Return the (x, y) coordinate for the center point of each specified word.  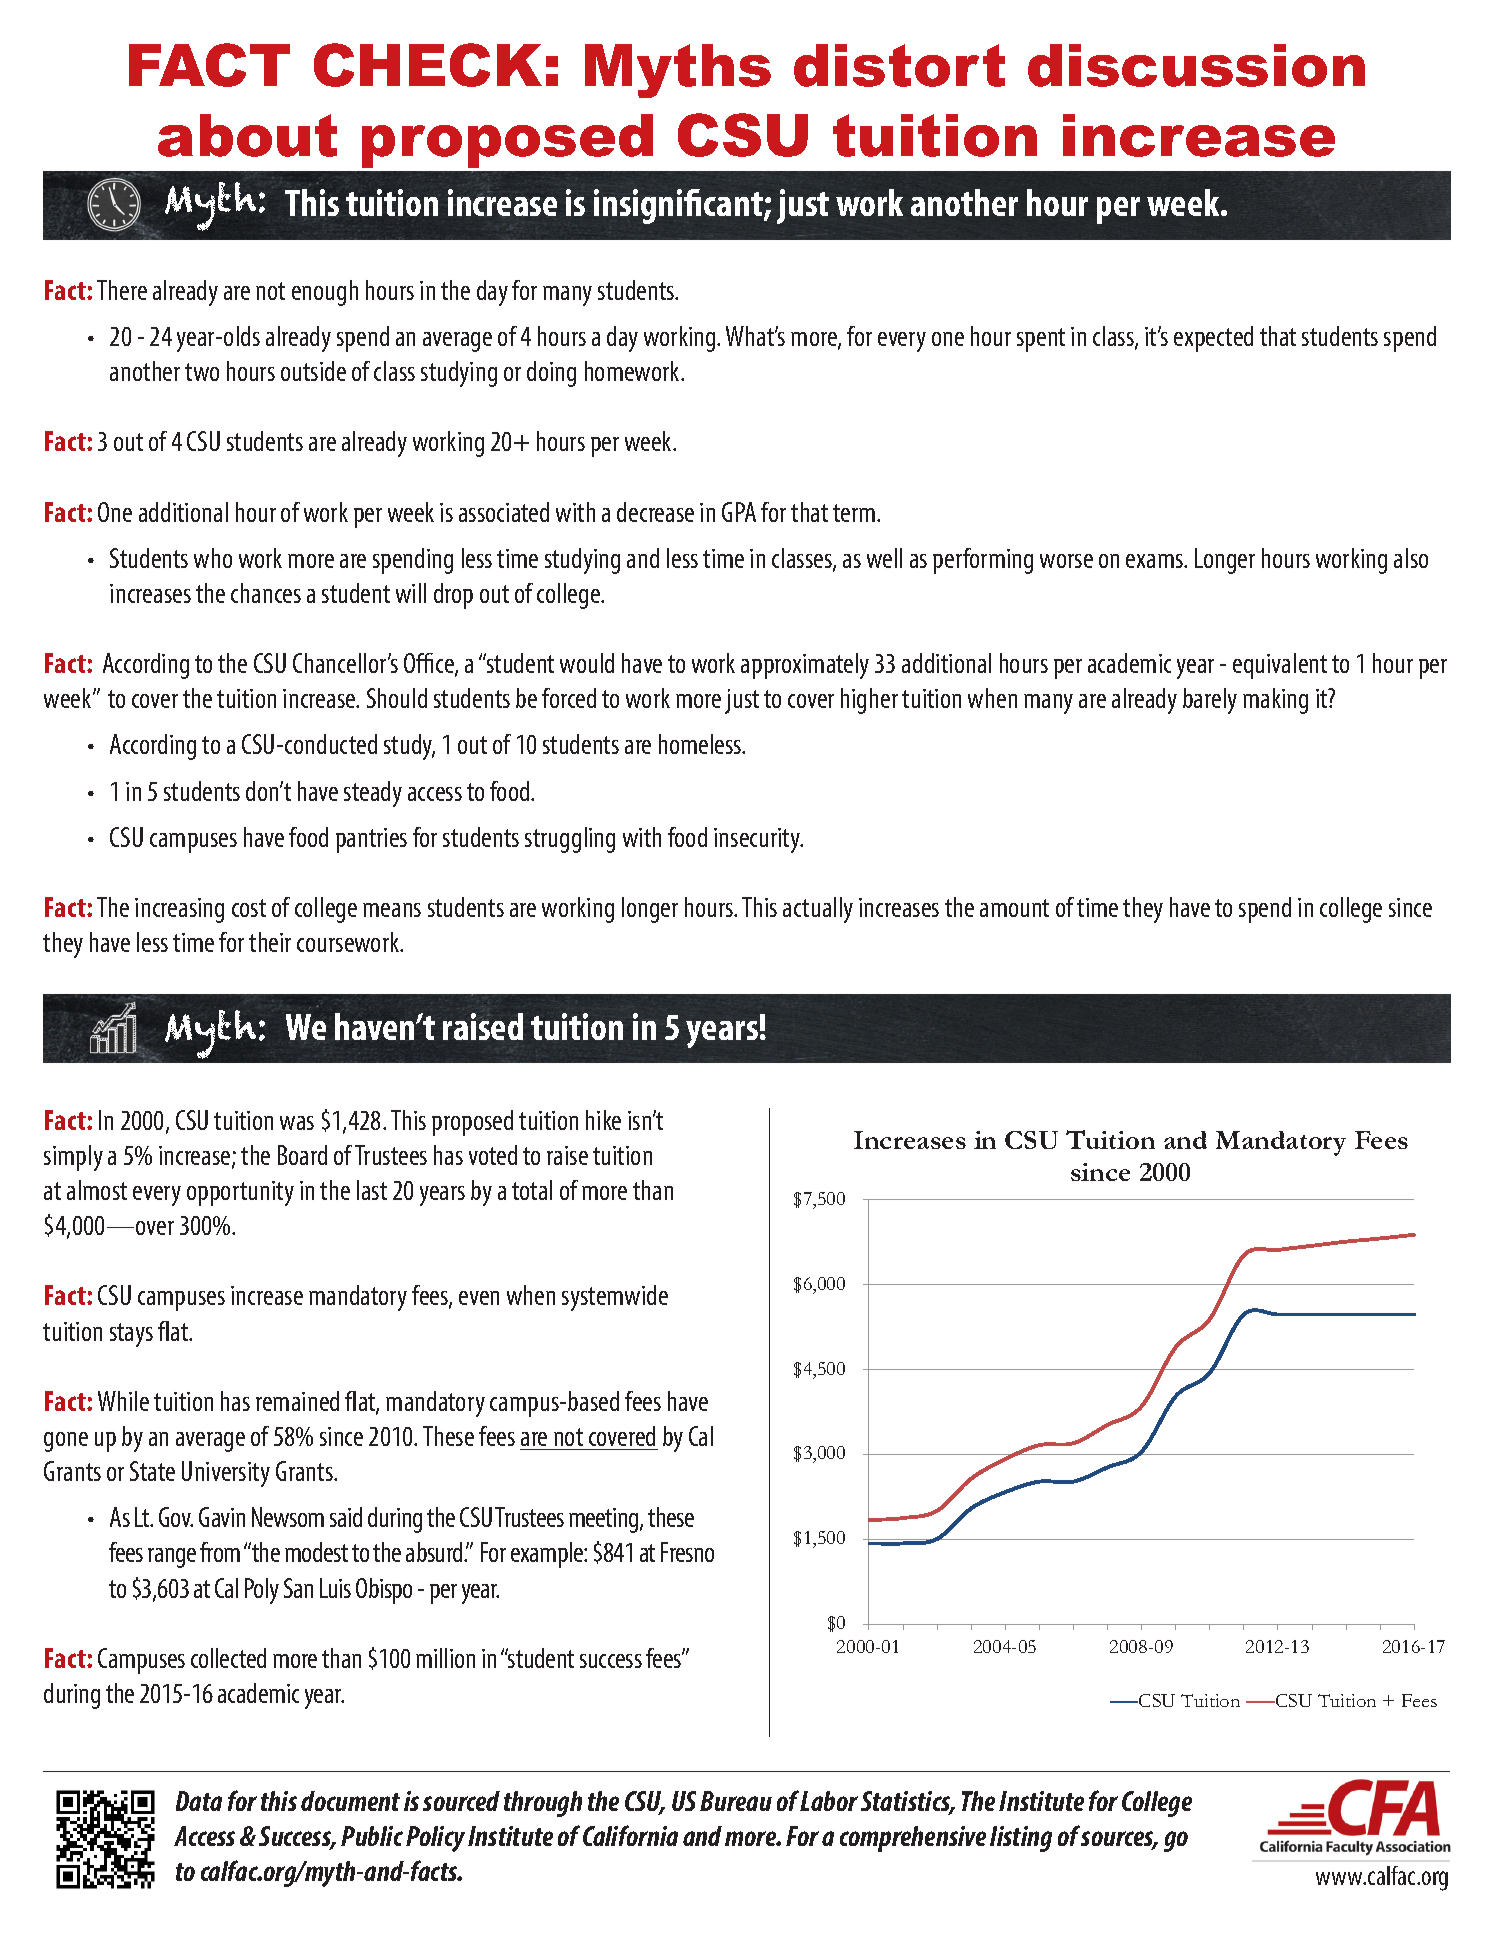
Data (199, 1801)
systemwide (615, 1298)
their (270, 942)
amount (1014, 908)
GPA (739, 512)
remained (297, 1401)
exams (1155, 561)
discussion (1196, 65)
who (213, 558)
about (247, 135)
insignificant (679, 206)
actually (818, 910)
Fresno (687, 1552)
